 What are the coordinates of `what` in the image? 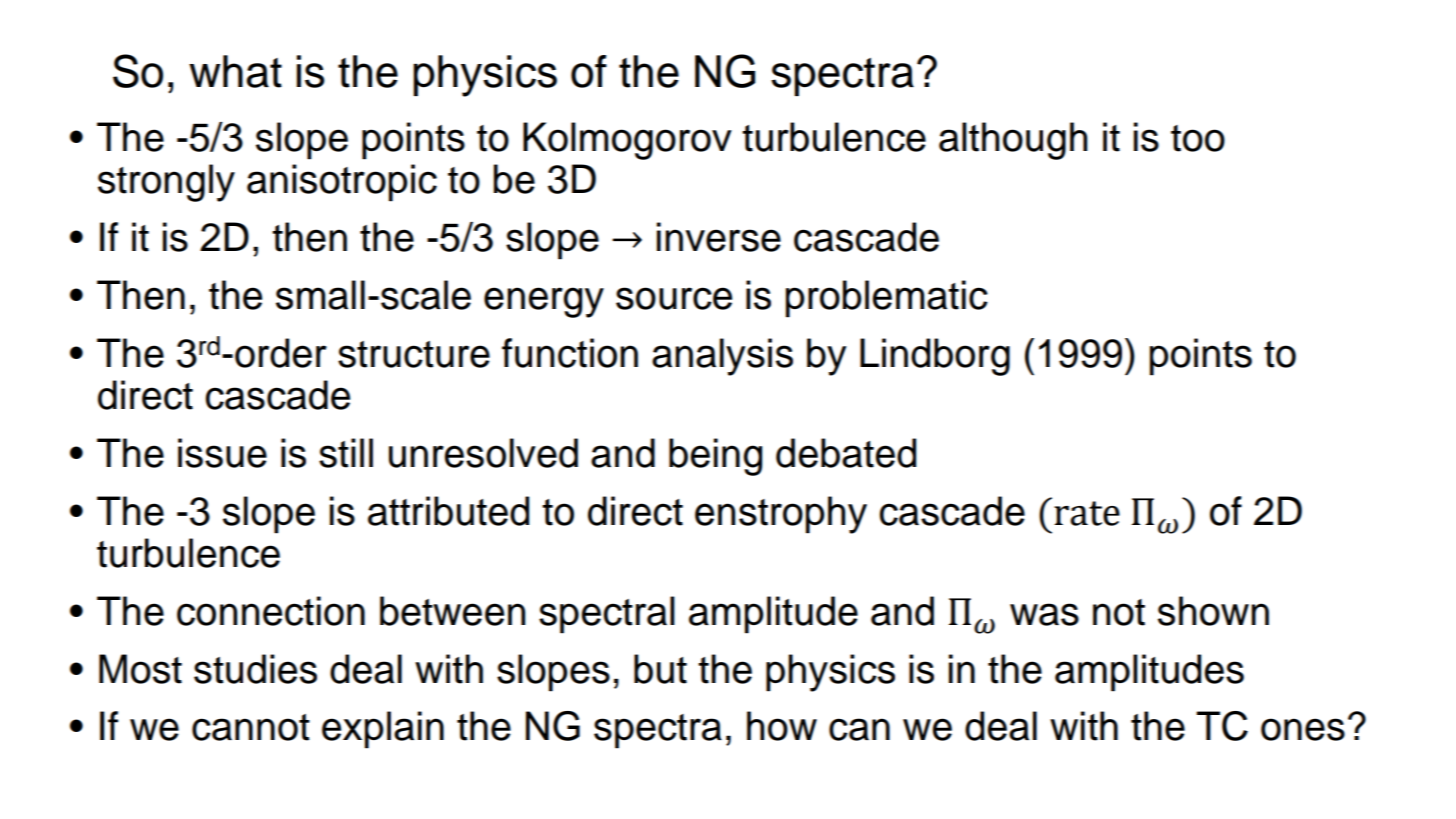 It's located at (235, 71).
